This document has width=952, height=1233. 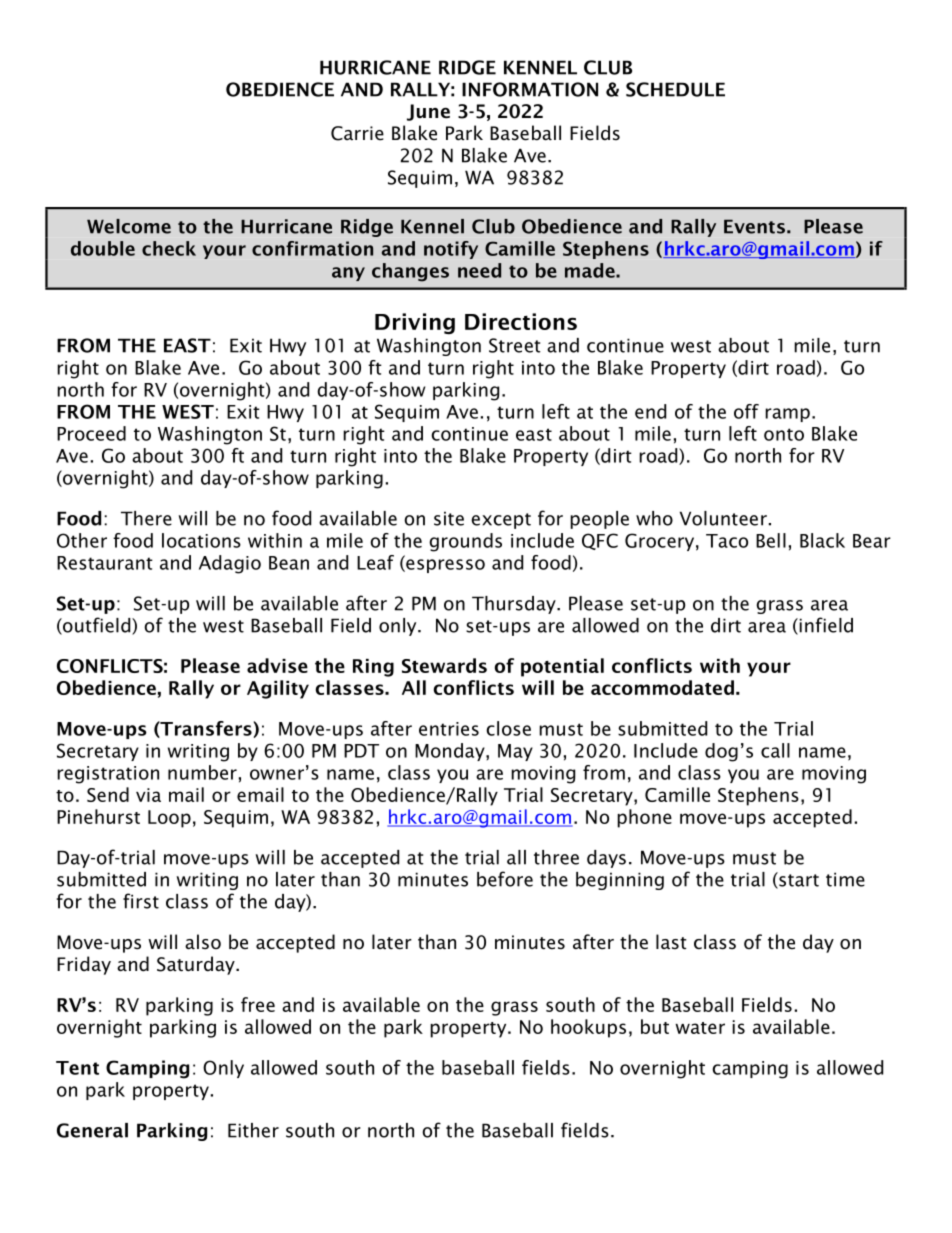 What do you see at coordinates (129, 226) in the document?
I see `Welcome` at bounding box center [129, 226].
